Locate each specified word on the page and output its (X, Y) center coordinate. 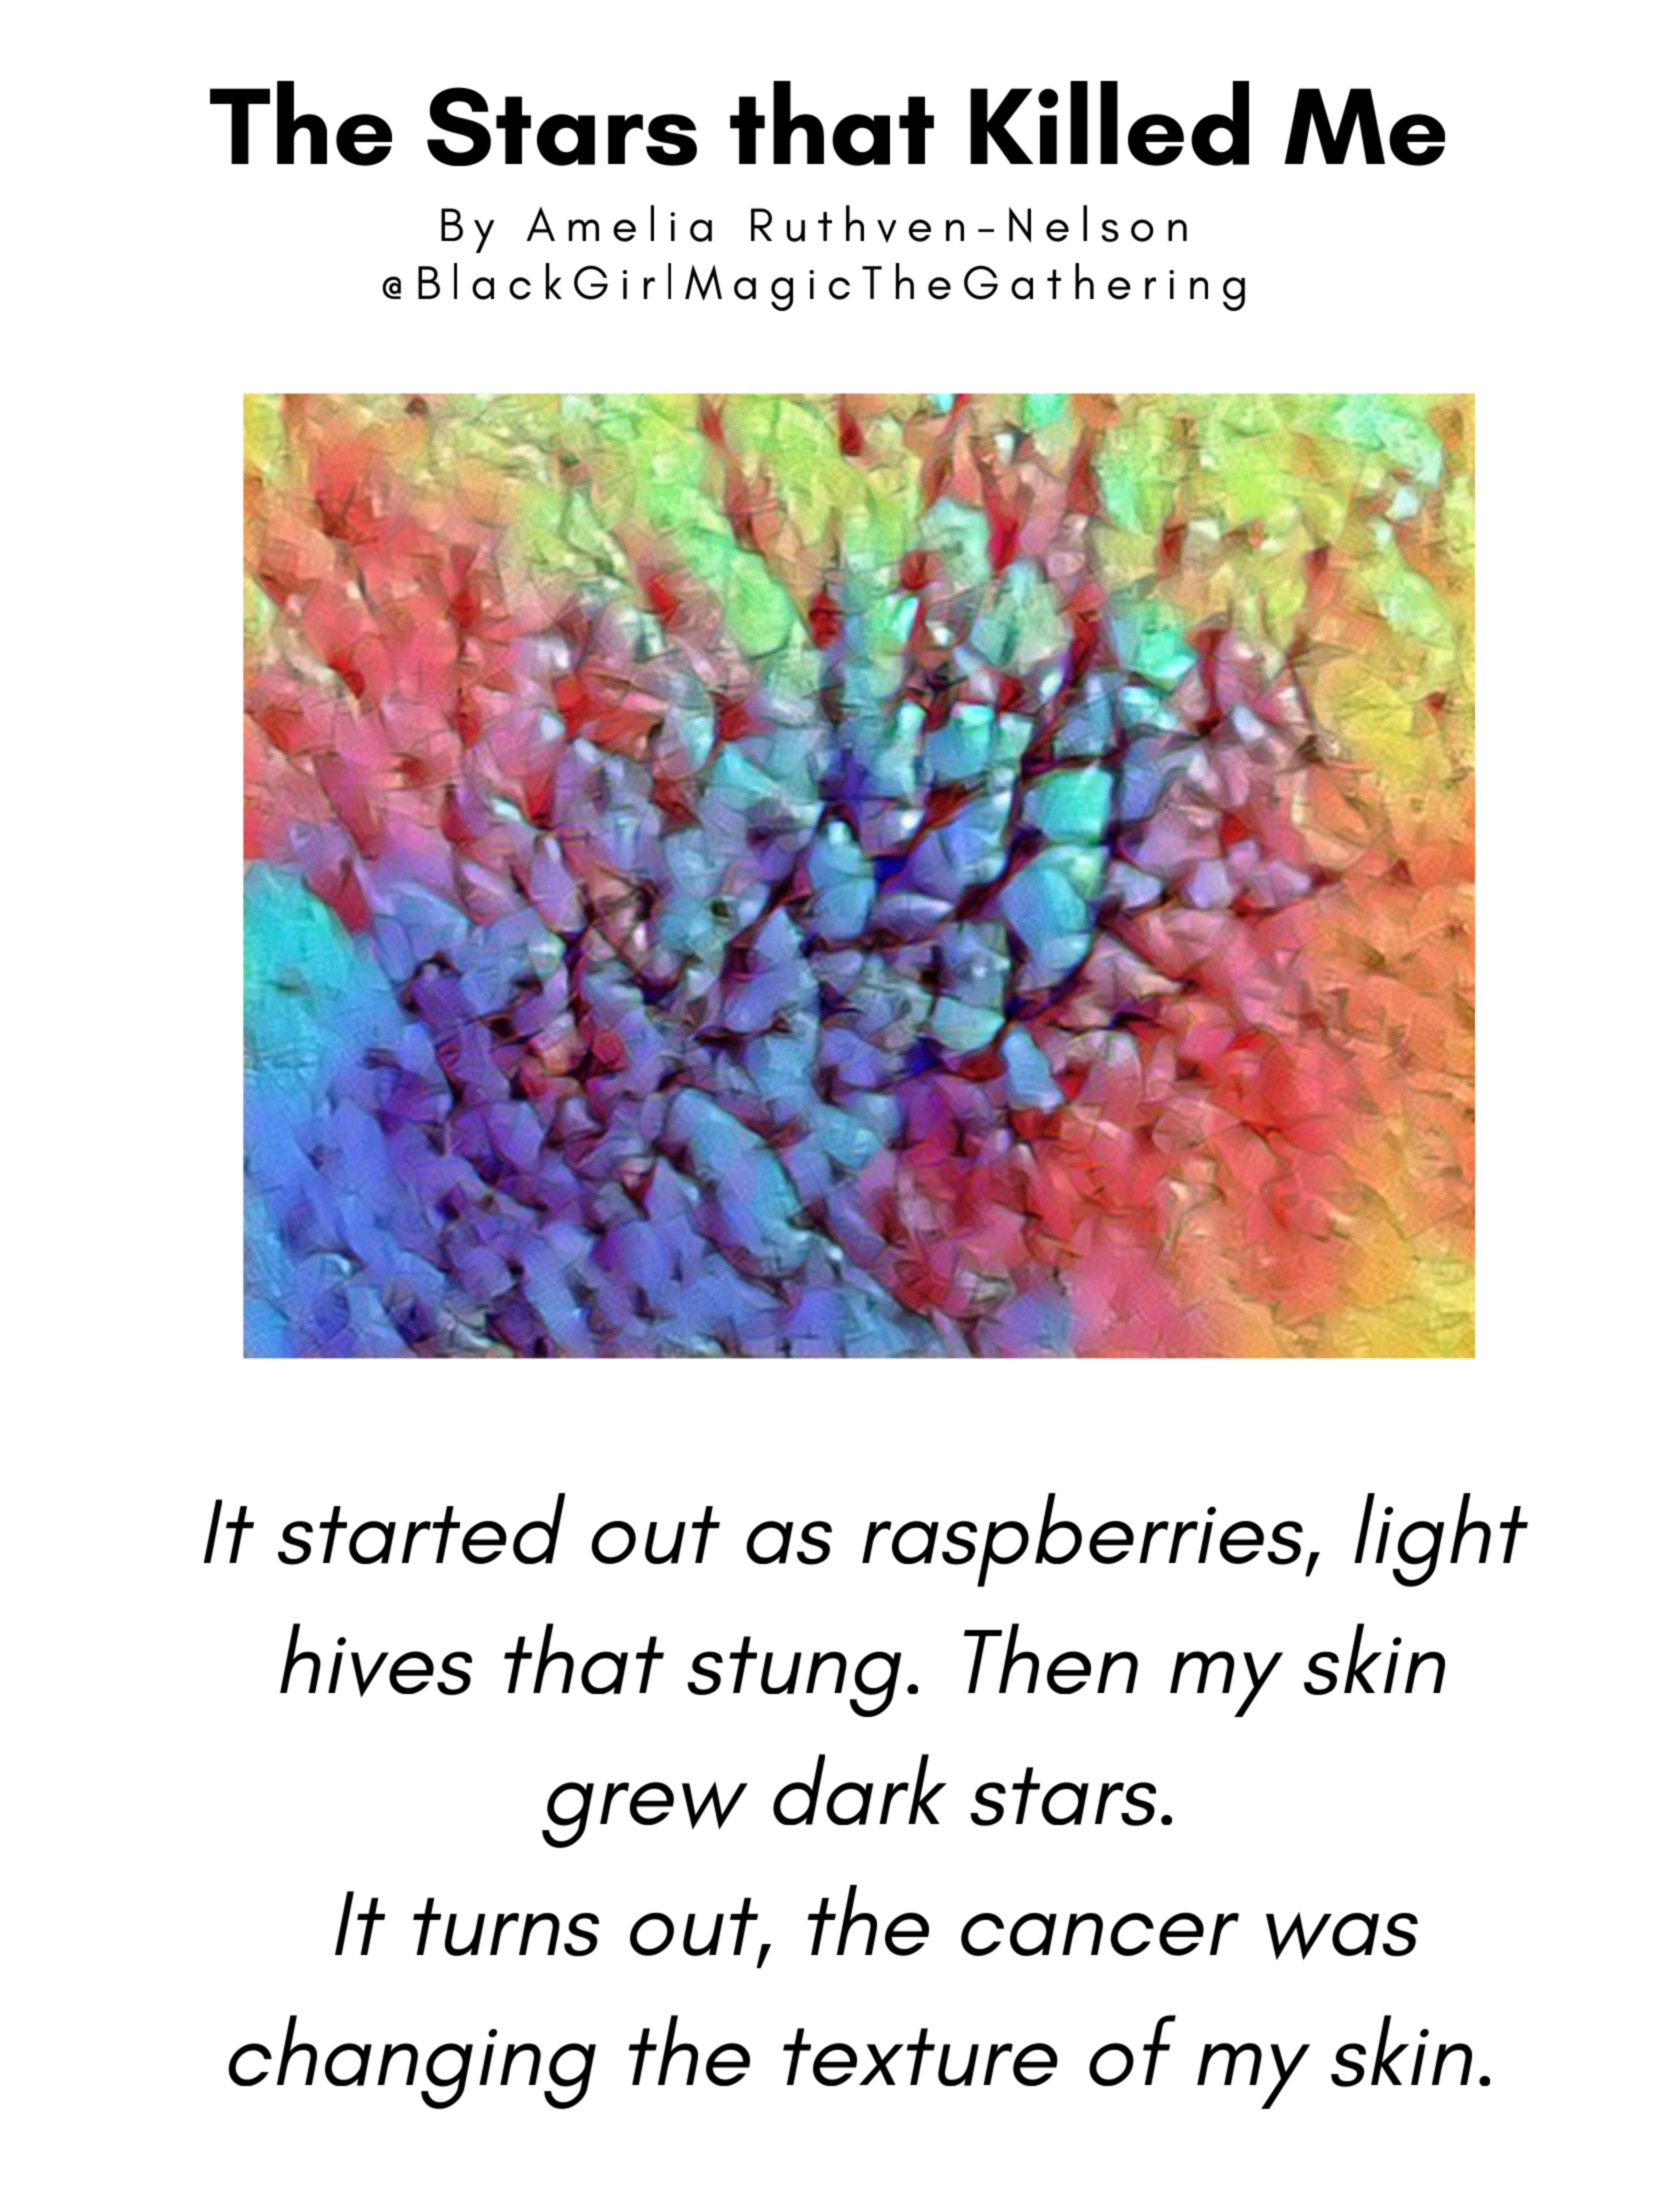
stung (794, 1676)
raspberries (1082, 1540)
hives (376, 1660)
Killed (1109, 123)
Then (1051, 1658)
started (421, 1529)
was (1342, 1936)
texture (920, 2057)
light (1441, 1540)
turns (506, 1927)
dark (860, 1789)
